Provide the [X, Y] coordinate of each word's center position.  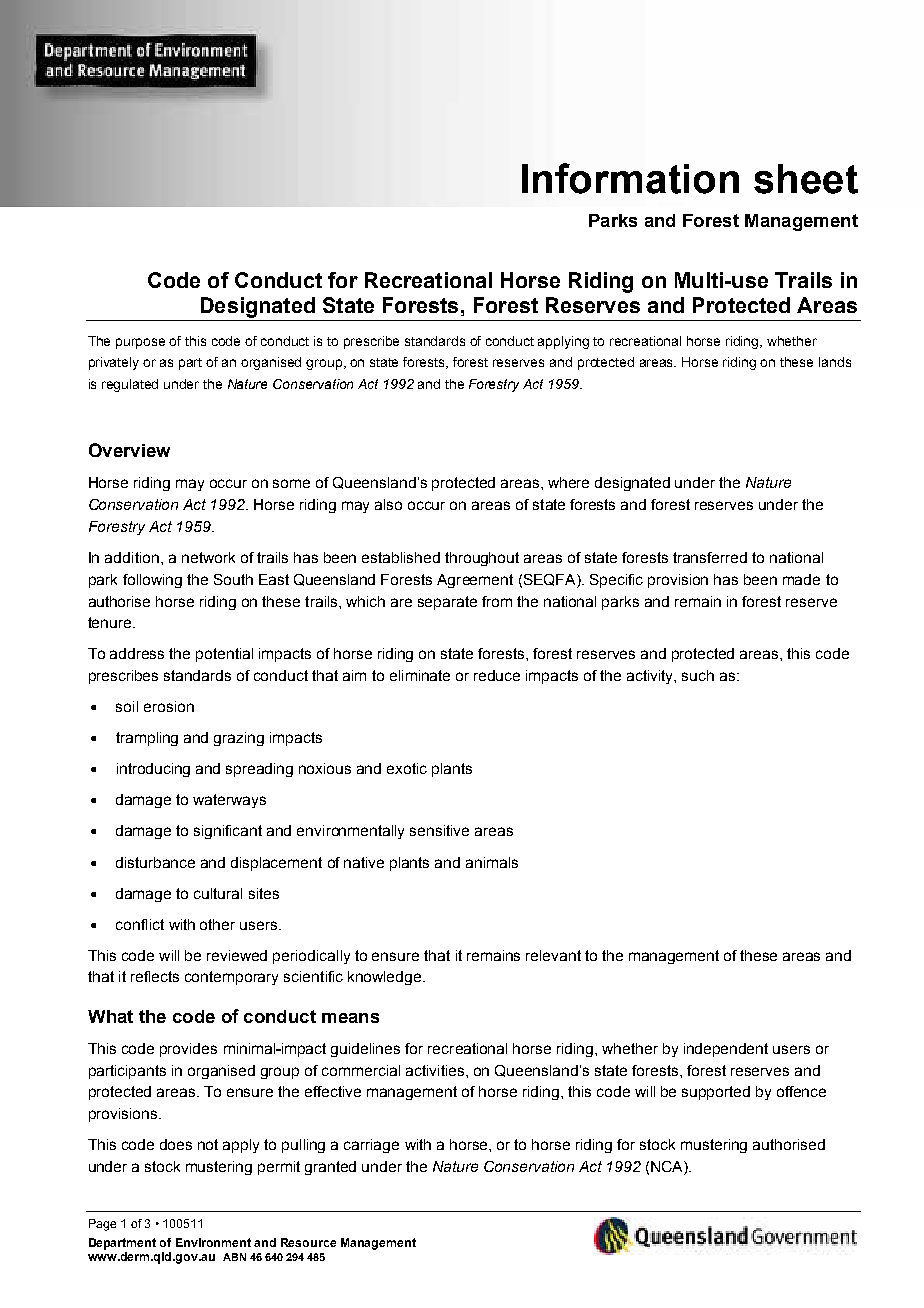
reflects [155, 976]
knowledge [386, 978]
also [388, 504]
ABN [234, 1257]
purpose [140, 343]
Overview [129, 450]
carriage [371, 1146]
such [698, 675]
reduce [497, 675]
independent [726, 1050]
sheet [806, 179]
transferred [710, 557]
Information [630, 178]
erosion [169, 706]
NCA [668, 1168]
